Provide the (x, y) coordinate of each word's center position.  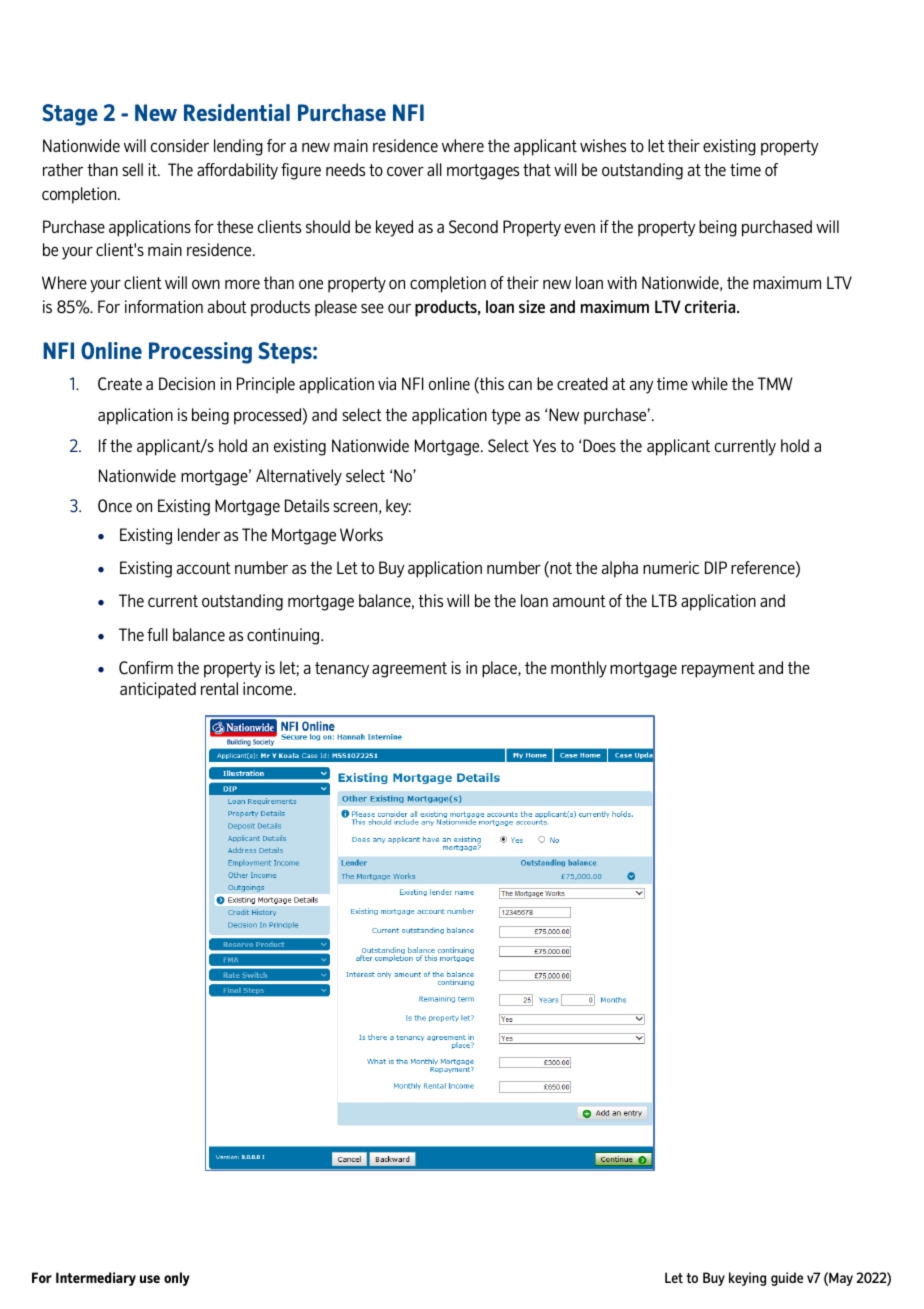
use (150, 1279)
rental (219, 688)
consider (180, 145)
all (434, 169)
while (710, 383)
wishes (603, 145)
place (500, 669)
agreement (409, 670)
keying (747, 1279)
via (387, 383)
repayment (718, 670)
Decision (187, 383)
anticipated (158, 690)
